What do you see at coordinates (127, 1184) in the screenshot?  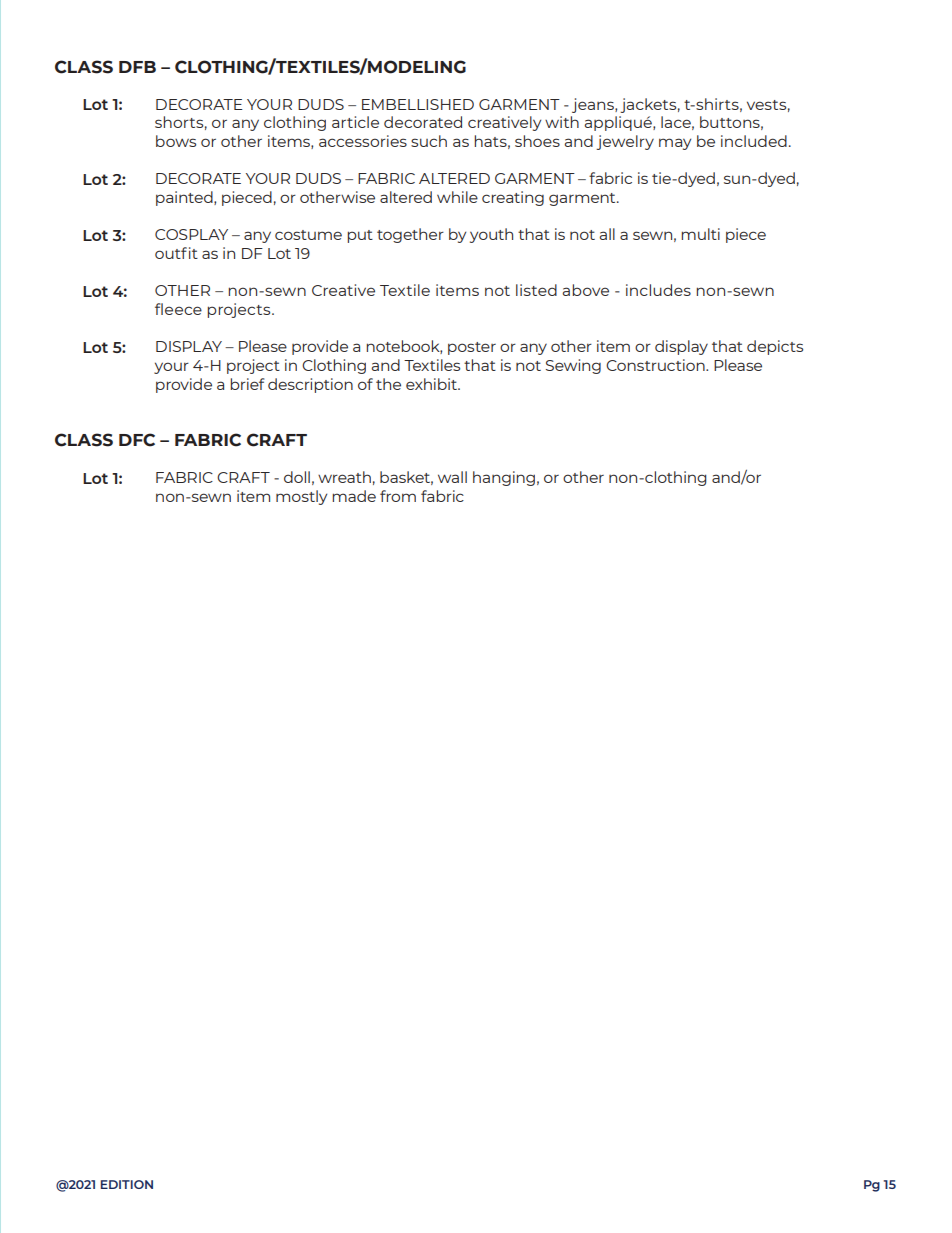 I see `EDITION` at bounding box center [127, 1184].
